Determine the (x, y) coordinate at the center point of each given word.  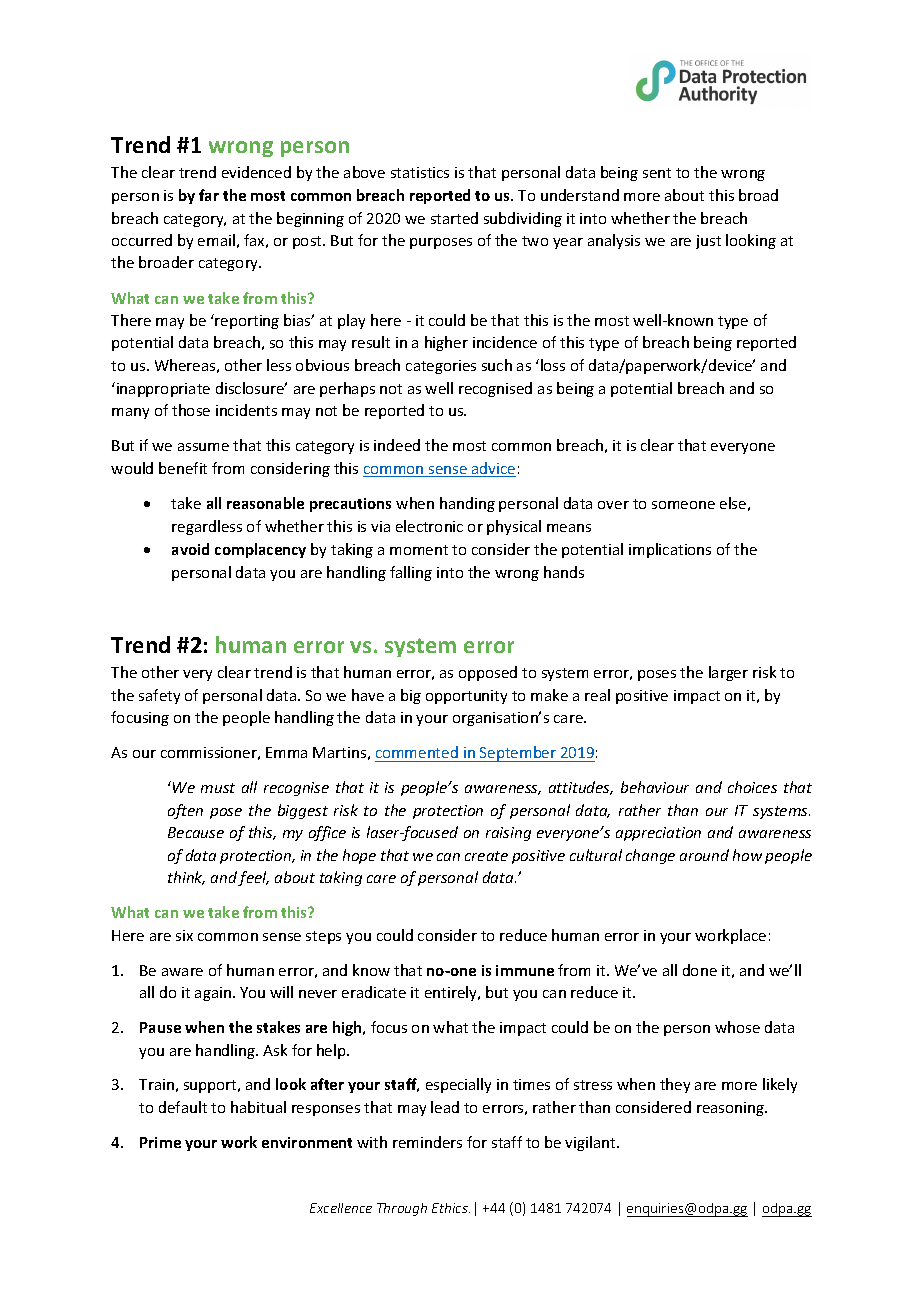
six (184, 935)
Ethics (451, 1208)
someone (683, 505)
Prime (160, 1142)
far (209, 195)
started (454, 218)
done (700, 970)
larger (728, 673)
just (708, 242)
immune (525, 970)
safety (159, 696)
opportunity (466, 697)
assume (203, 447)
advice (493, 469)
